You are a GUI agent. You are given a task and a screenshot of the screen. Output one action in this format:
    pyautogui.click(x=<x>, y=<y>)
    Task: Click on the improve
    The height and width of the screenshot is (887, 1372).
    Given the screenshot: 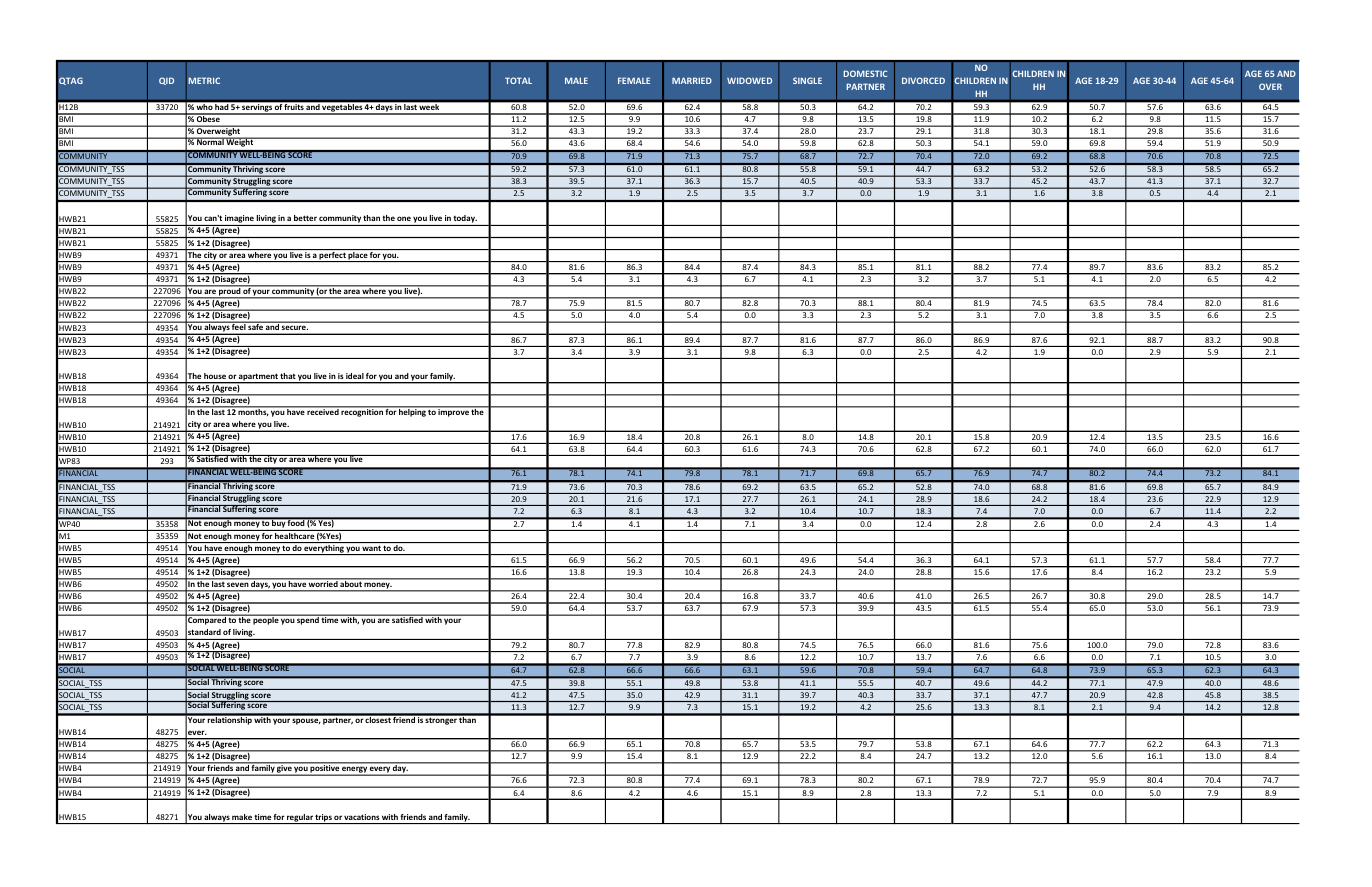 What is the action you would take?
    pyautogui.click(x=454, y=412)
